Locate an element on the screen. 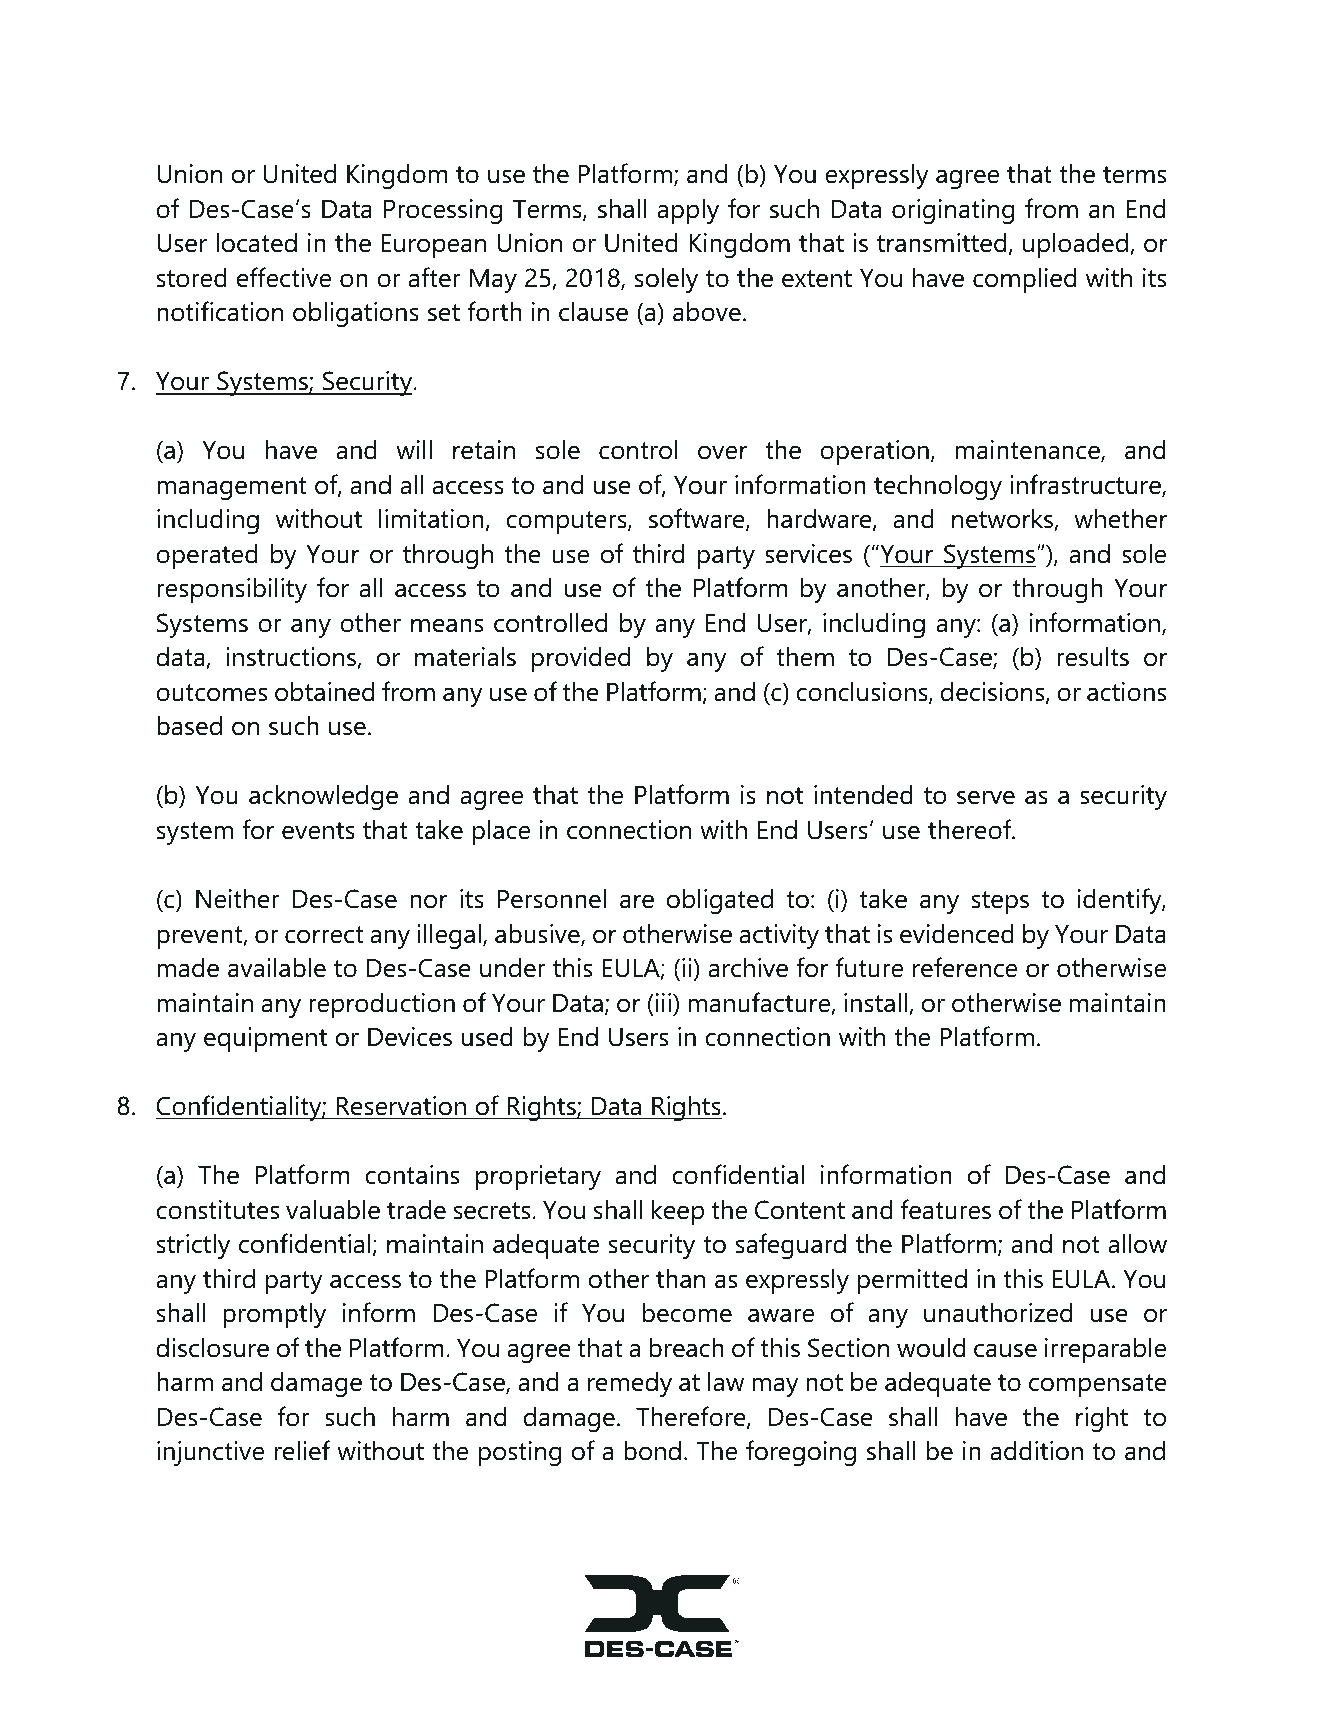  reference is located at coordinates (965, 967).
